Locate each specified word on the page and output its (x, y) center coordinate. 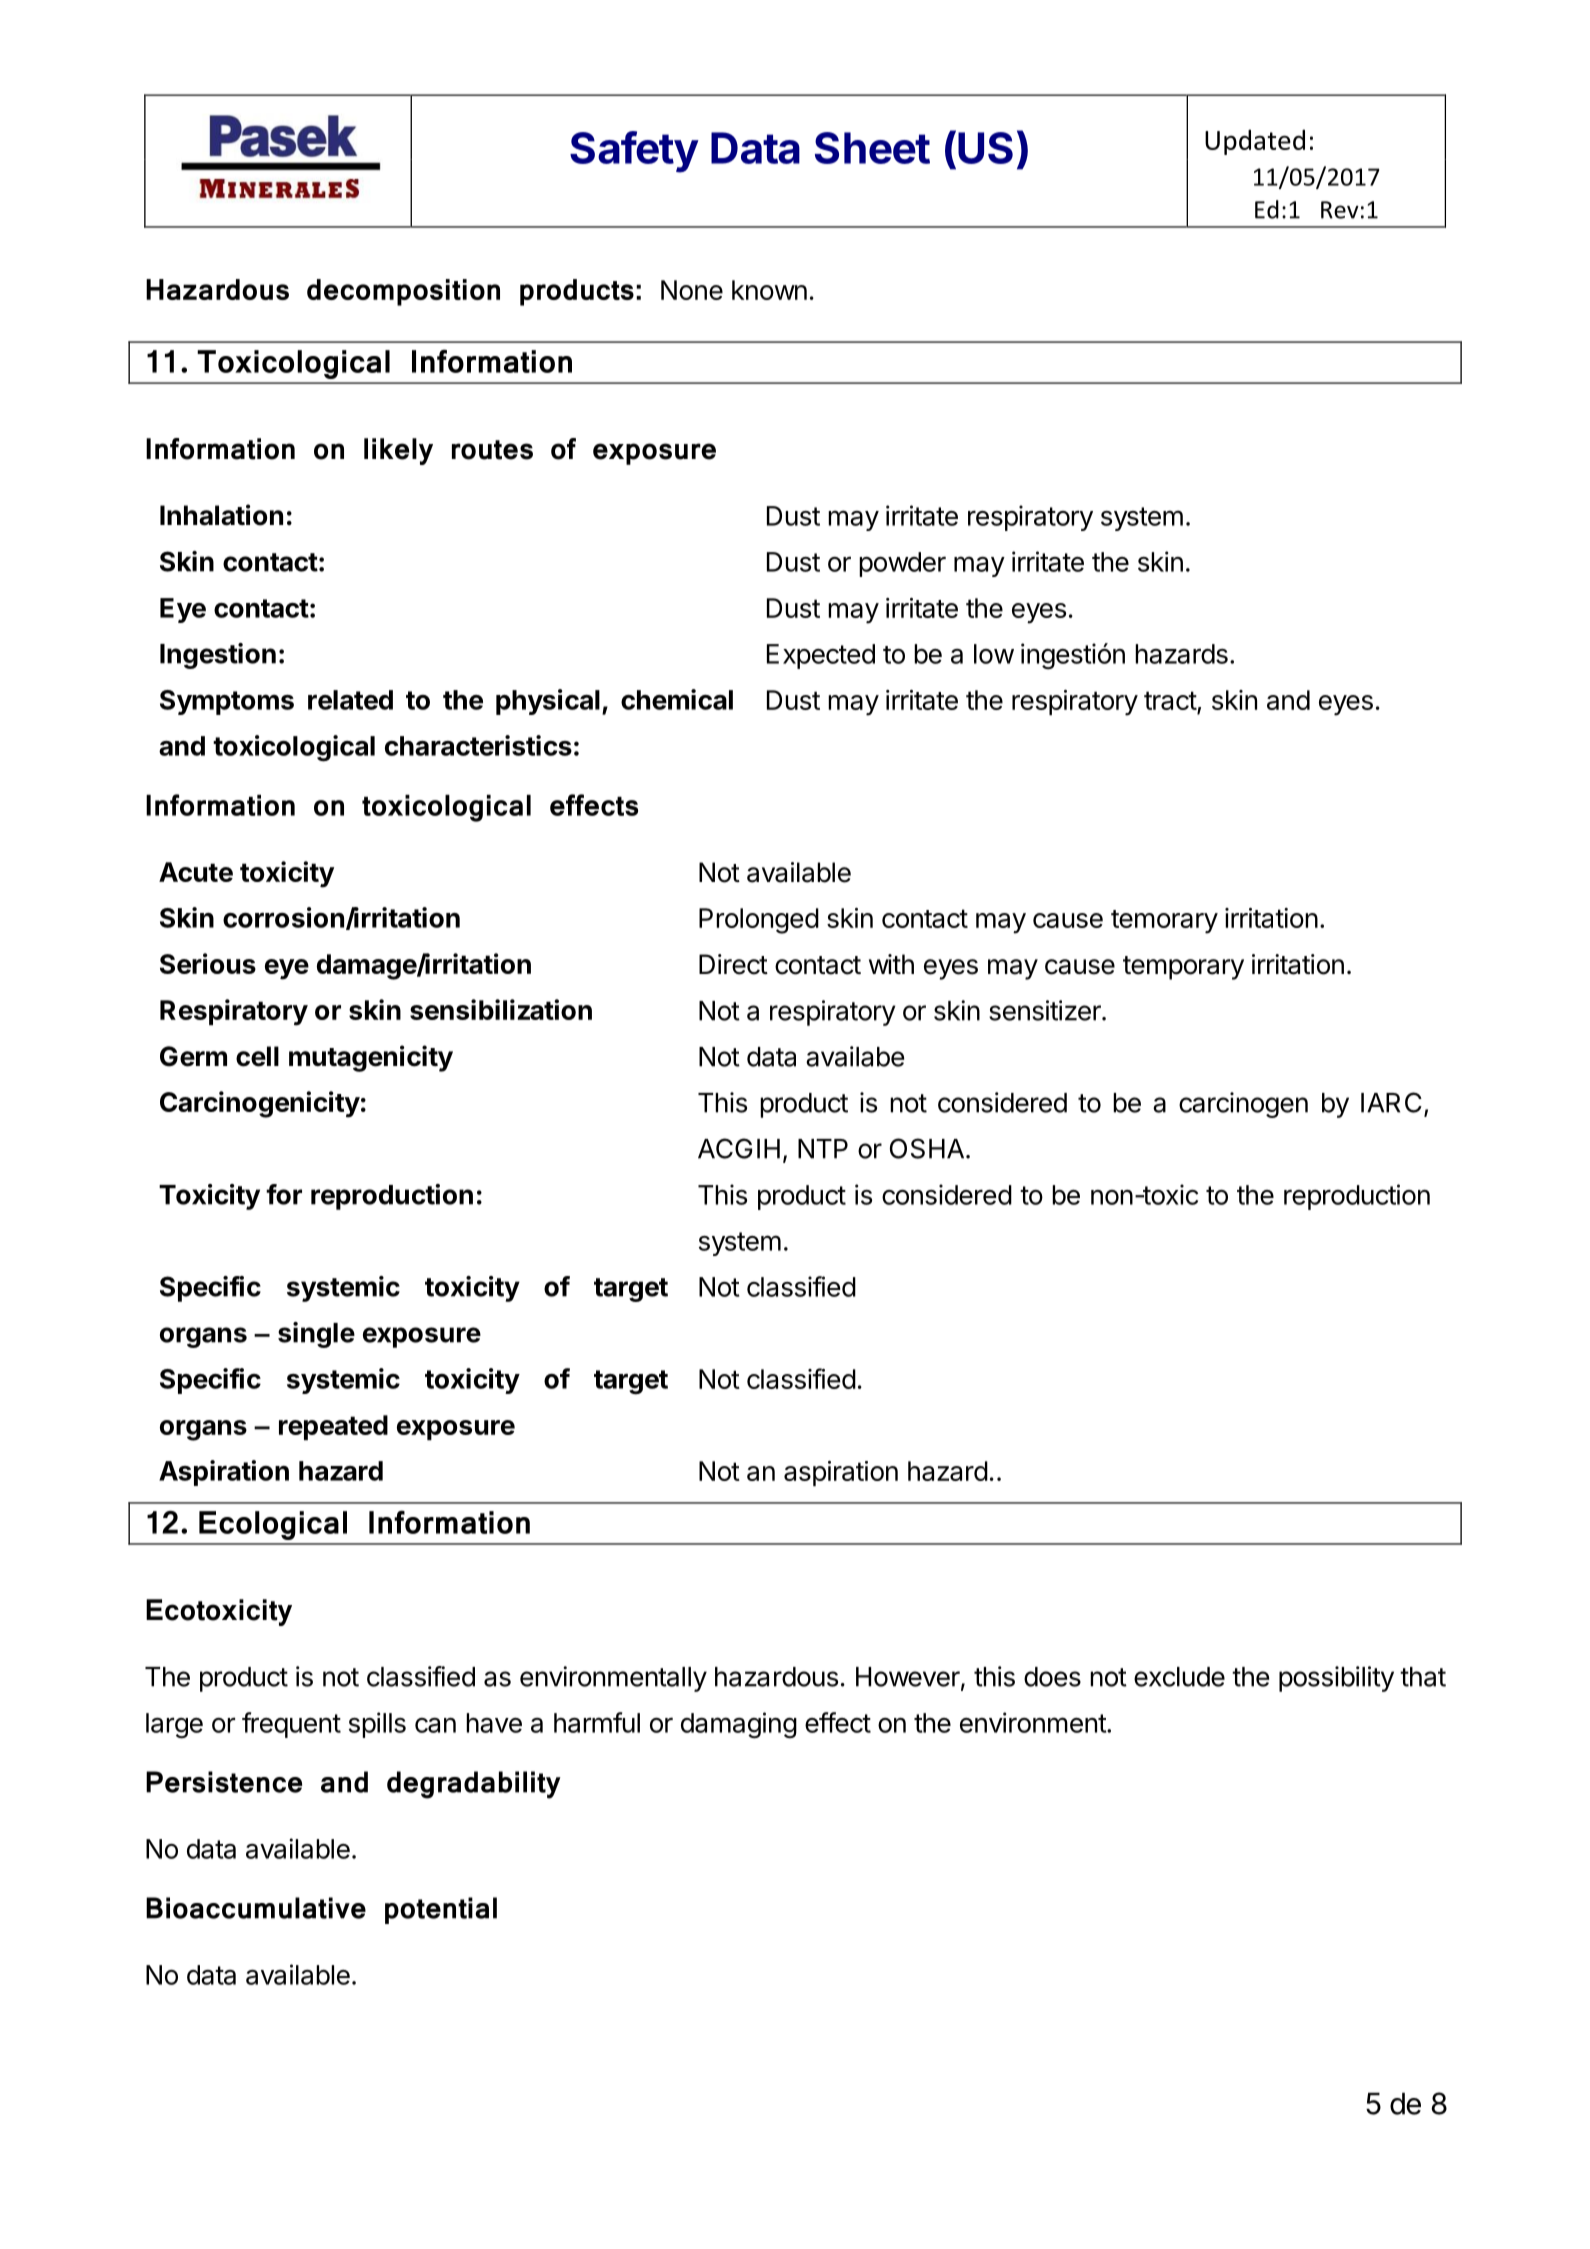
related (350, 700)
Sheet (872, 148)
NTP (823, 1149)
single (316, 1335)
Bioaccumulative (256, 1908)
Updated (1255, 142)
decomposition (403, 292)
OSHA (927, 1148)
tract (1171, 702)
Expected (821, 656)
